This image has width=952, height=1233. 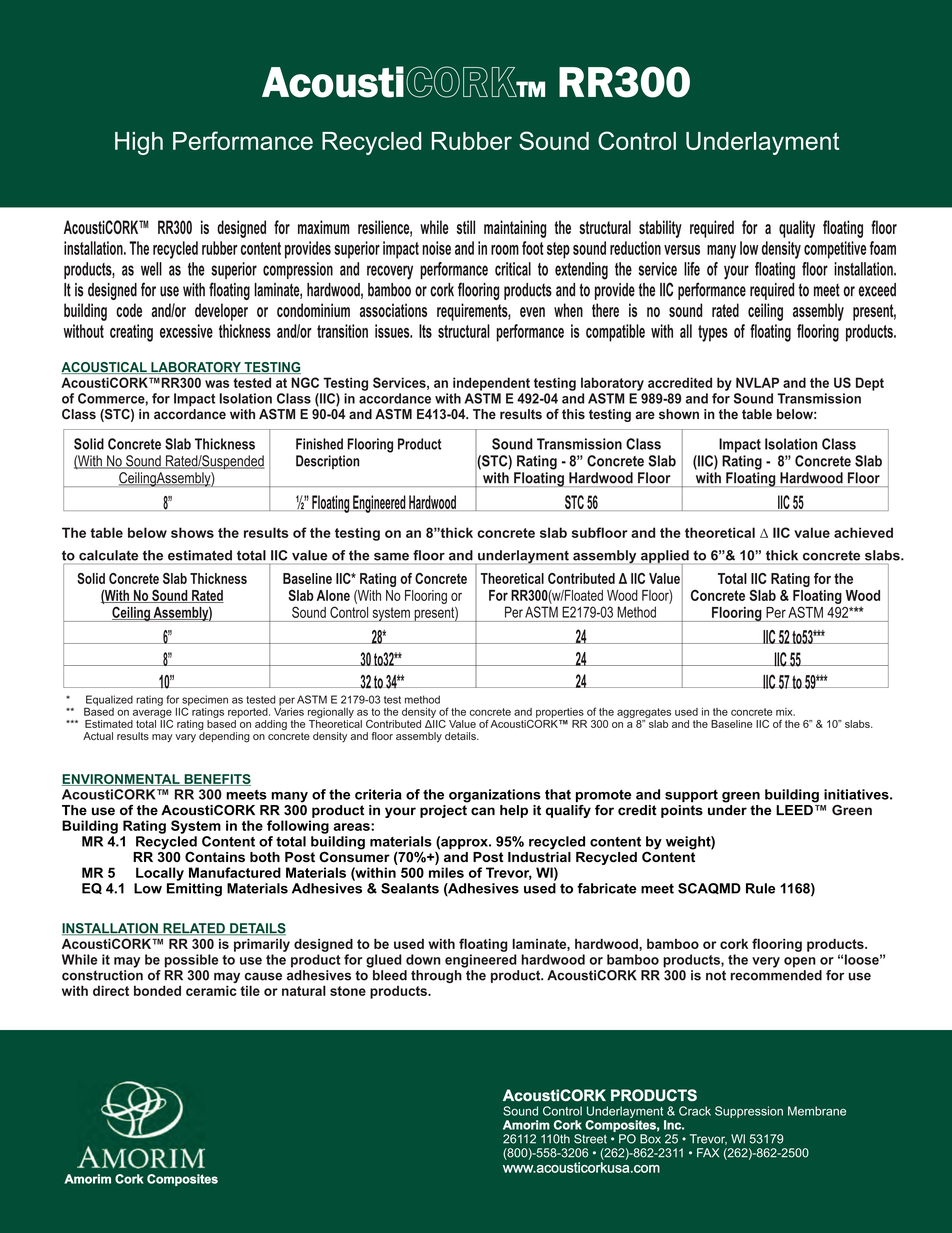 I want to click on achieved, so click(x=863, y=532).
